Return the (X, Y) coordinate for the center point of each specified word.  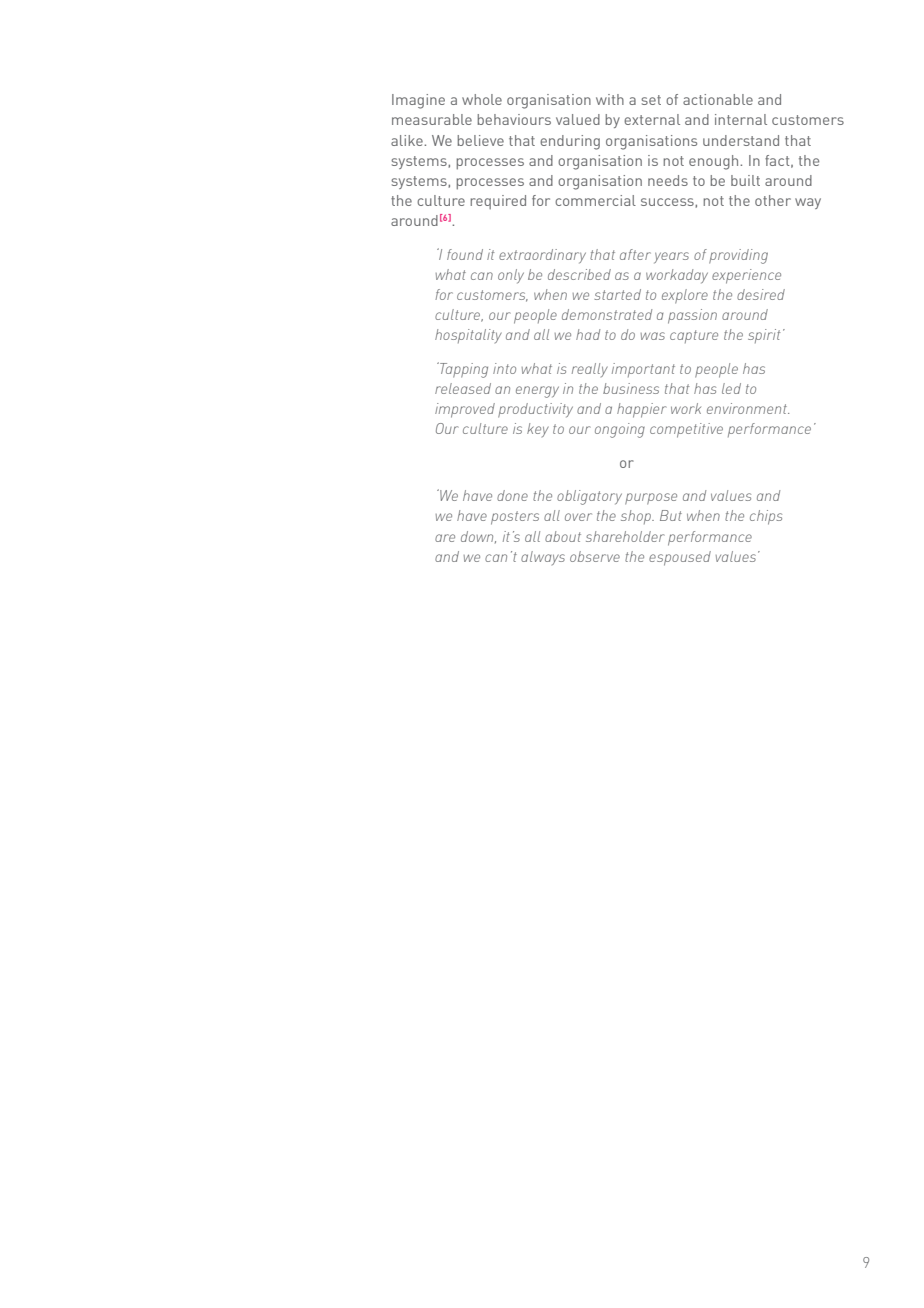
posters (515, 518)
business (631, 388)
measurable (432, 119)
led (731, 388)
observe (595, 556)
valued (578, 119)
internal (741, 119)
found (465, 254)
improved (465, 410)
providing (738, 256)
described (579, 274)
